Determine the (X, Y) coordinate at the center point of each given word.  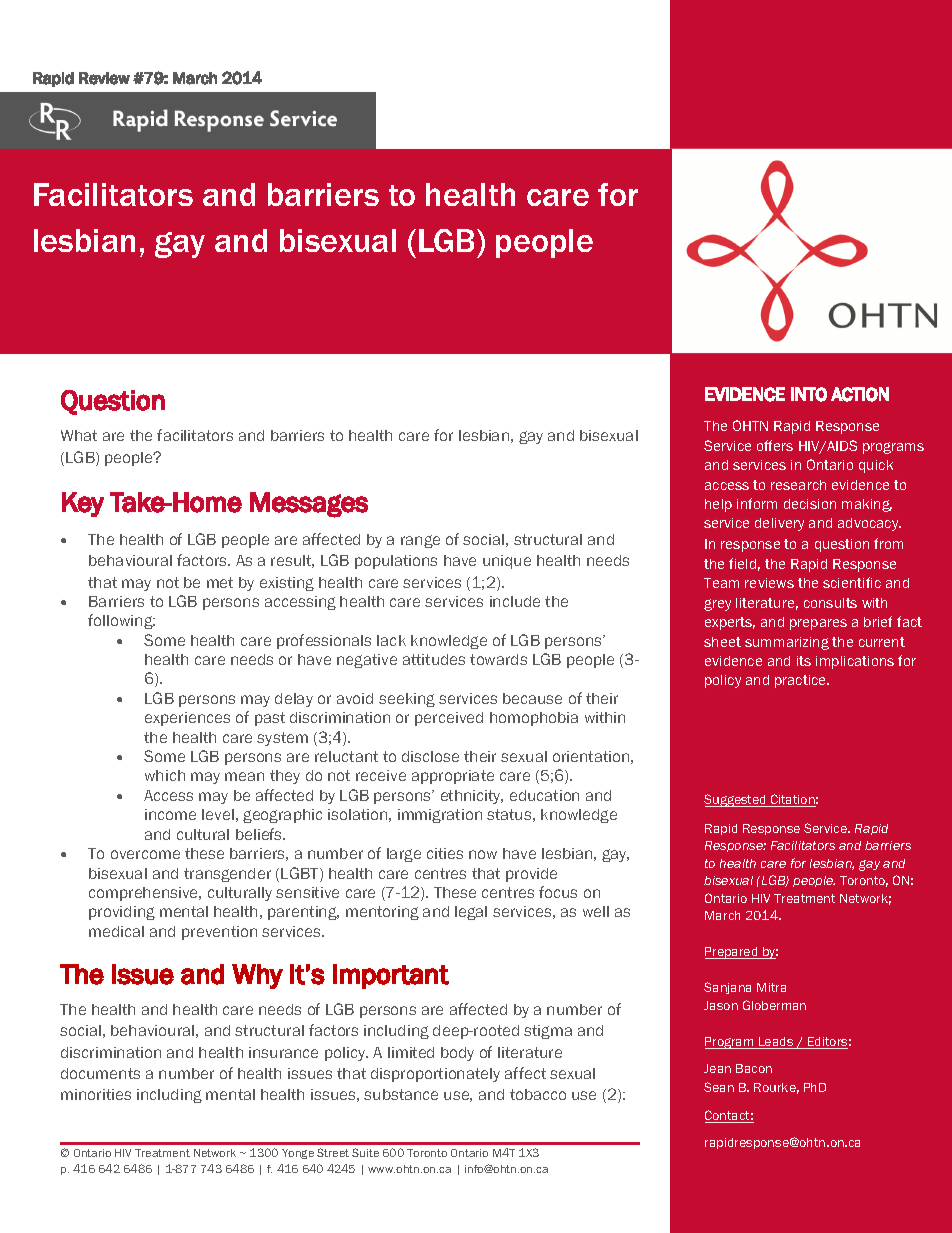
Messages (309, 505)
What (79, 435)
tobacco (538, 1094)
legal (471, 913)
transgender (227, 875)
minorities (96, 1094)
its (804, 661)
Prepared (732, 953)
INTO (809, 394)
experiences (187, 719)
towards (498, 659)
